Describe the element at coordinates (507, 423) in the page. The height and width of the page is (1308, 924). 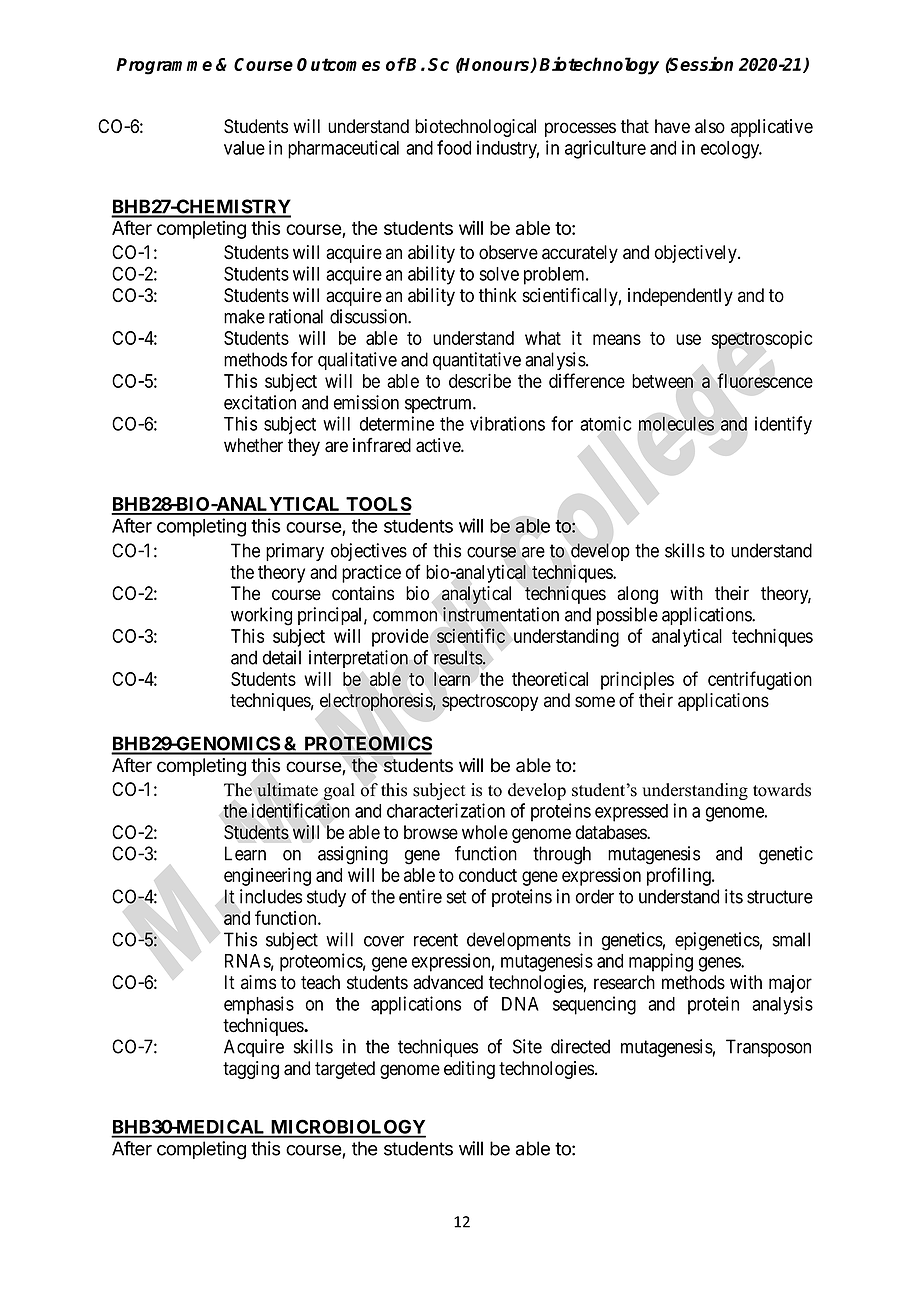
I see `vibrations` at that location.
